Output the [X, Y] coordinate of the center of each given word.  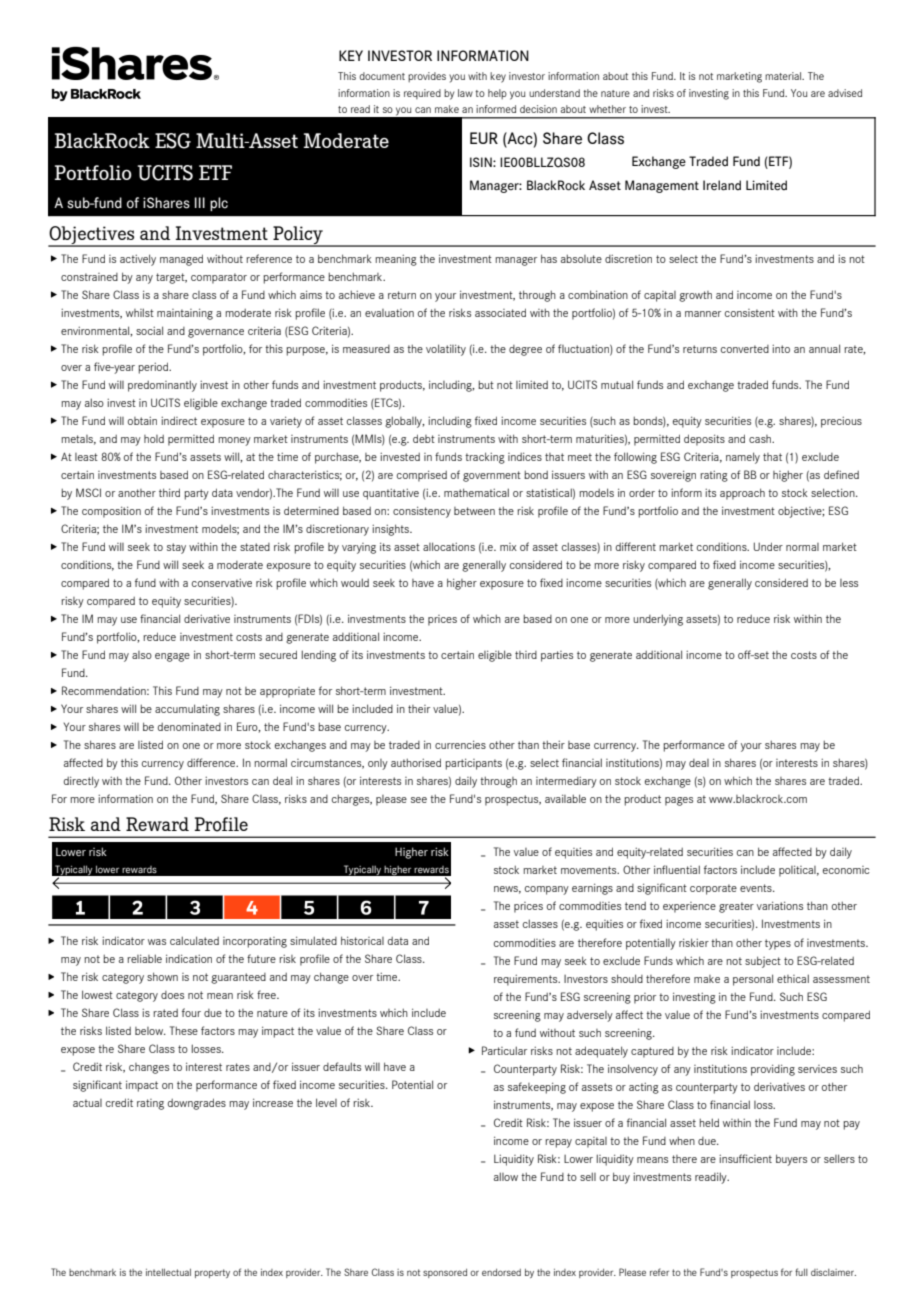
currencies [460, 744]
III [200, 202]
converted [745, 349]
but [486, 385]
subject [763, 962]
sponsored [445, 1273]
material [784, 76]
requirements [527, 980]
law [465, 93]
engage [172, 657]
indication [189, 958]
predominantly [162, 386]
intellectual [168, 1272]
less [849, 583]
